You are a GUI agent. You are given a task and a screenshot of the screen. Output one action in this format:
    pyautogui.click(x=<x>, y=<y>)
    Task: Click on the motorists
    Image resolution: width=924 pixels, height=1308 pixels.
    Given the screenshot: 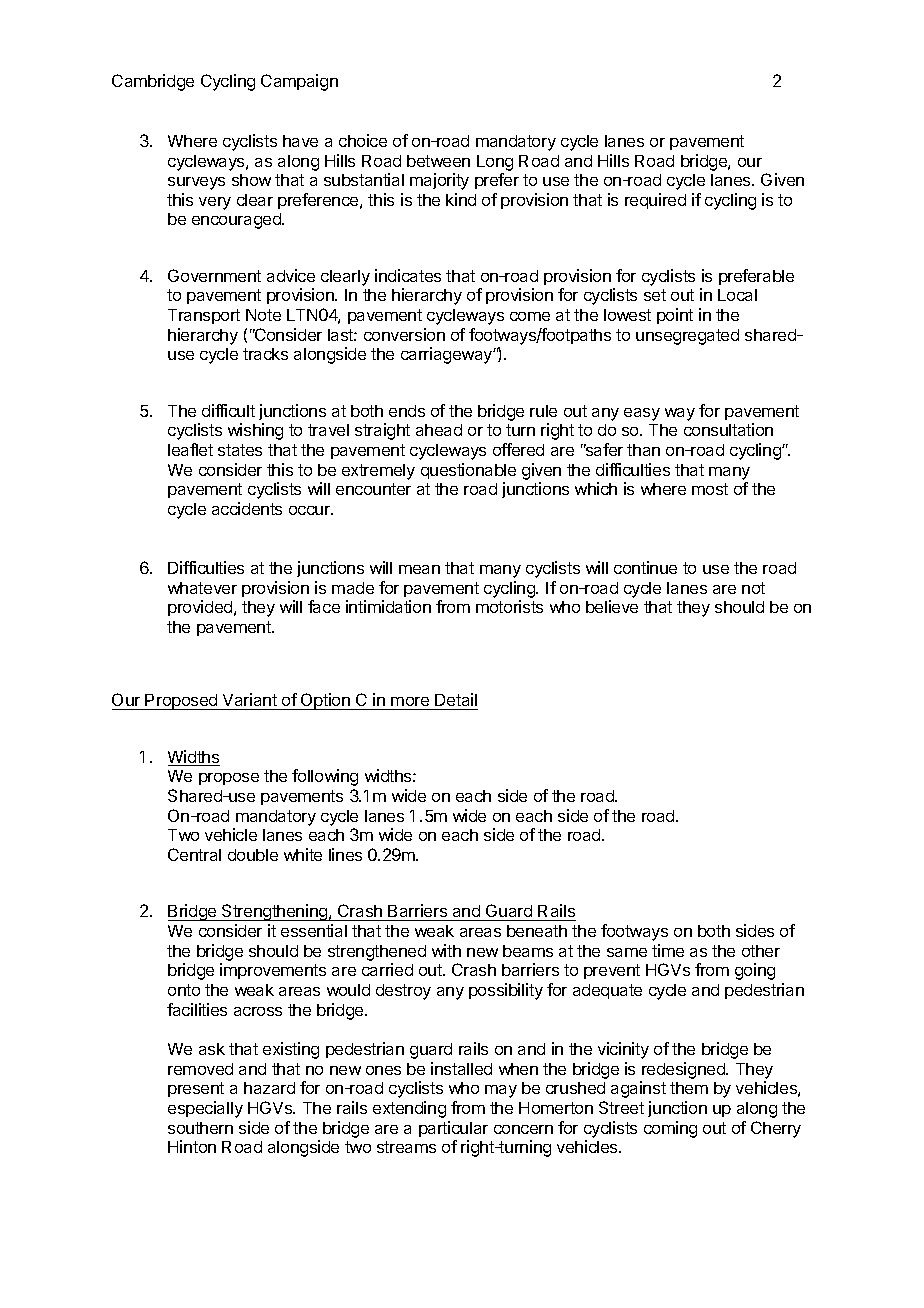 What is the action you would take?
    pyautogui.click(x=509, y=606)
